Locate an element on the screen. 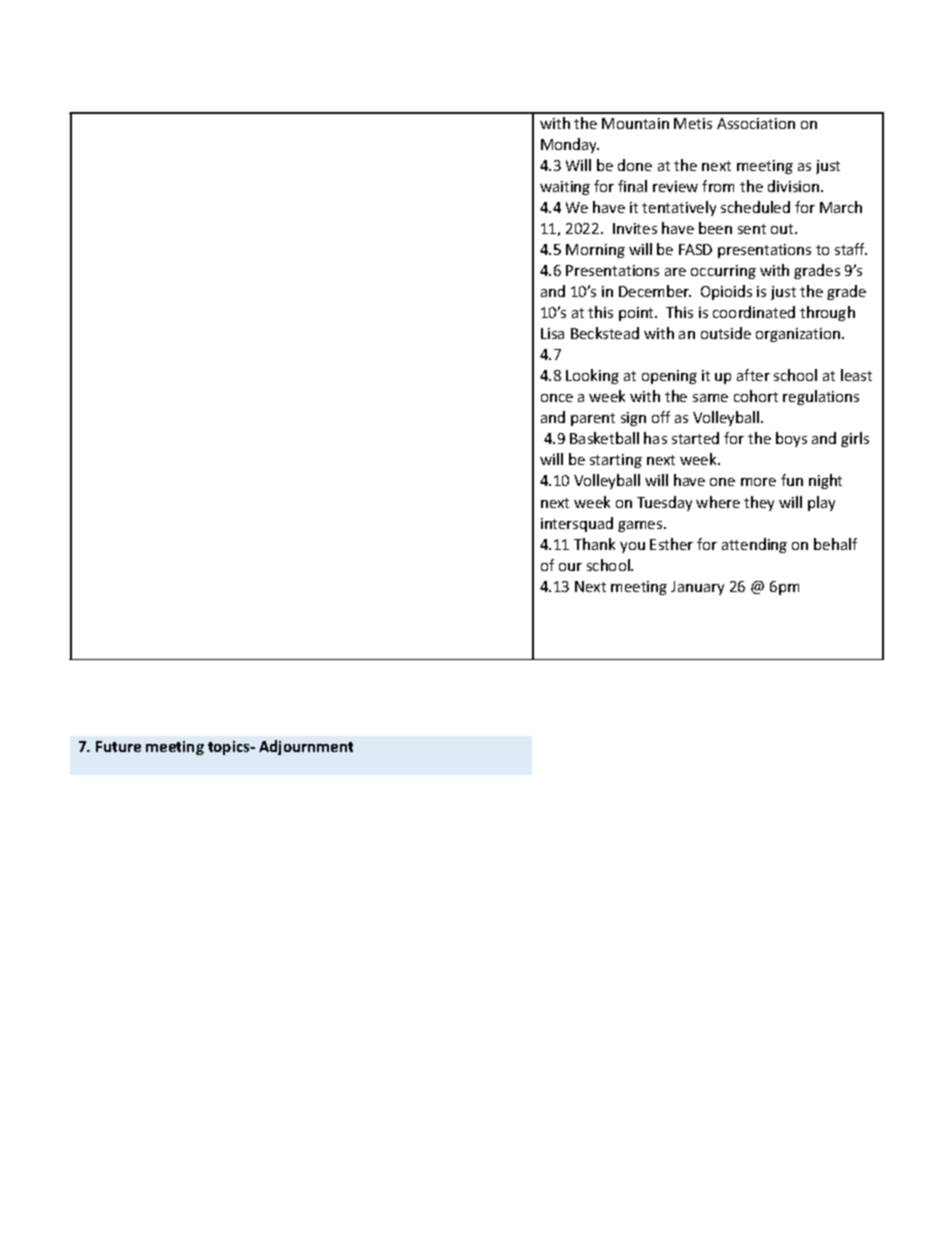  waiting is located at coordinates (565, 188).
